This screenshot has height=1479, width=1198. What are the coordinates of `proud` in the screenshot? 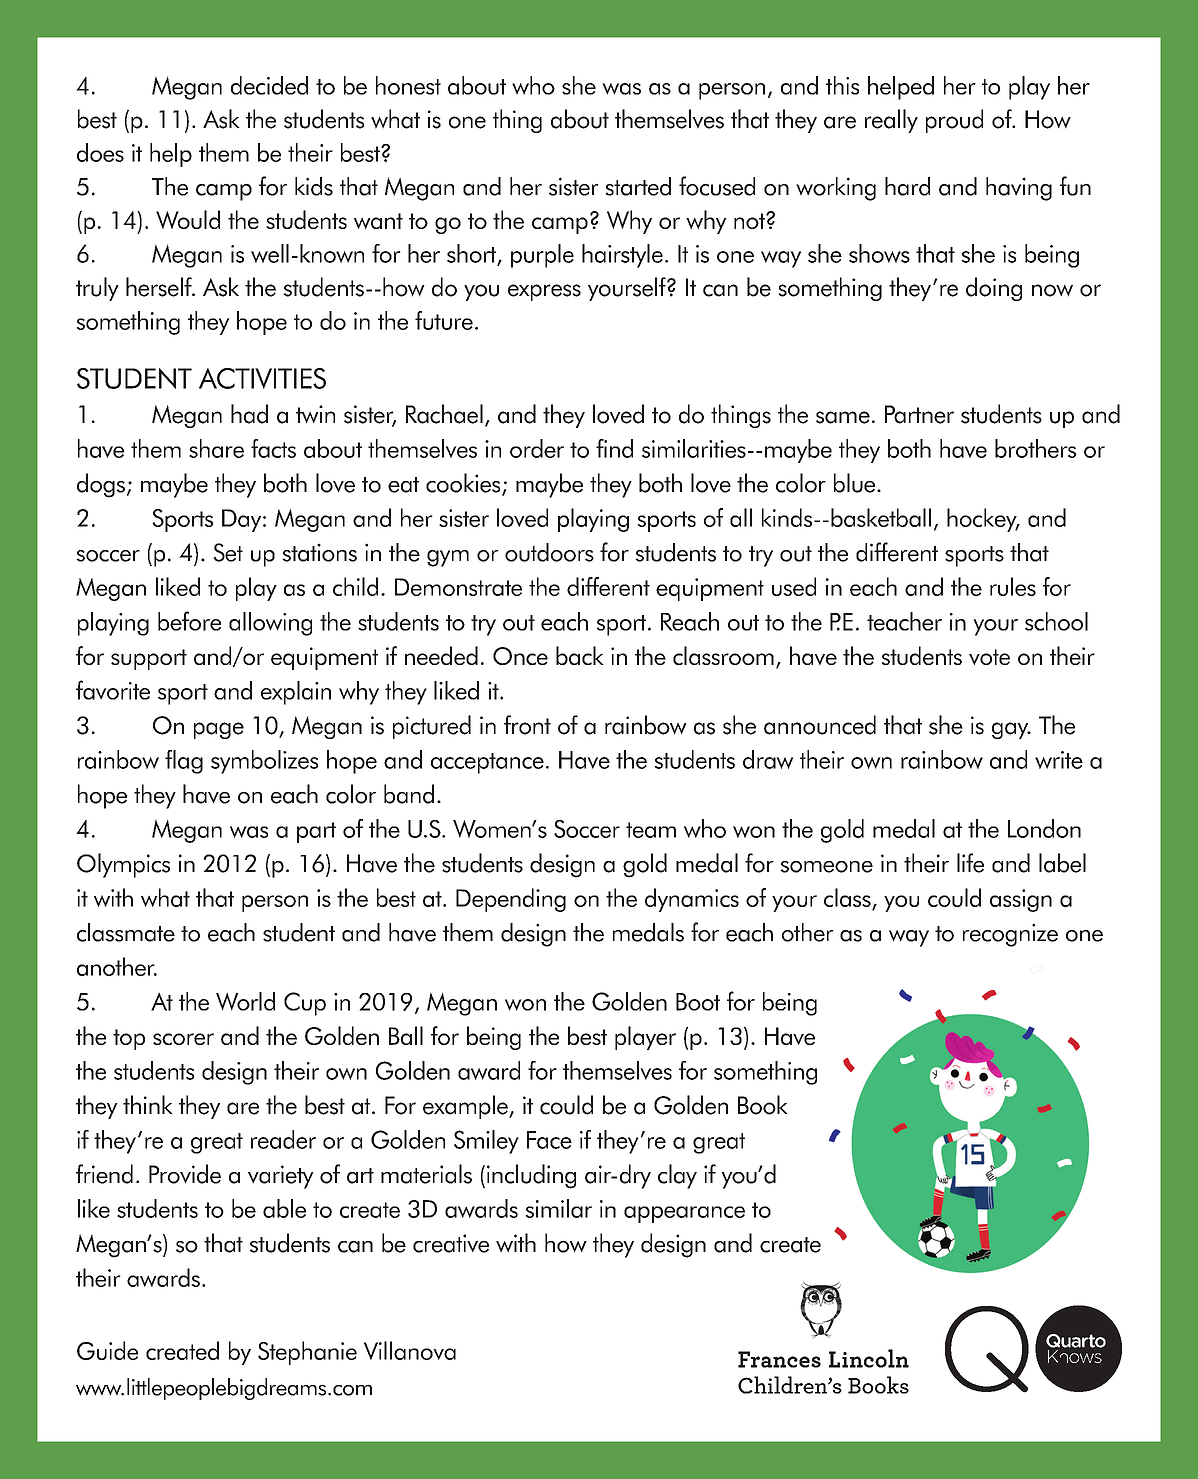 It's located at (954, 121).
